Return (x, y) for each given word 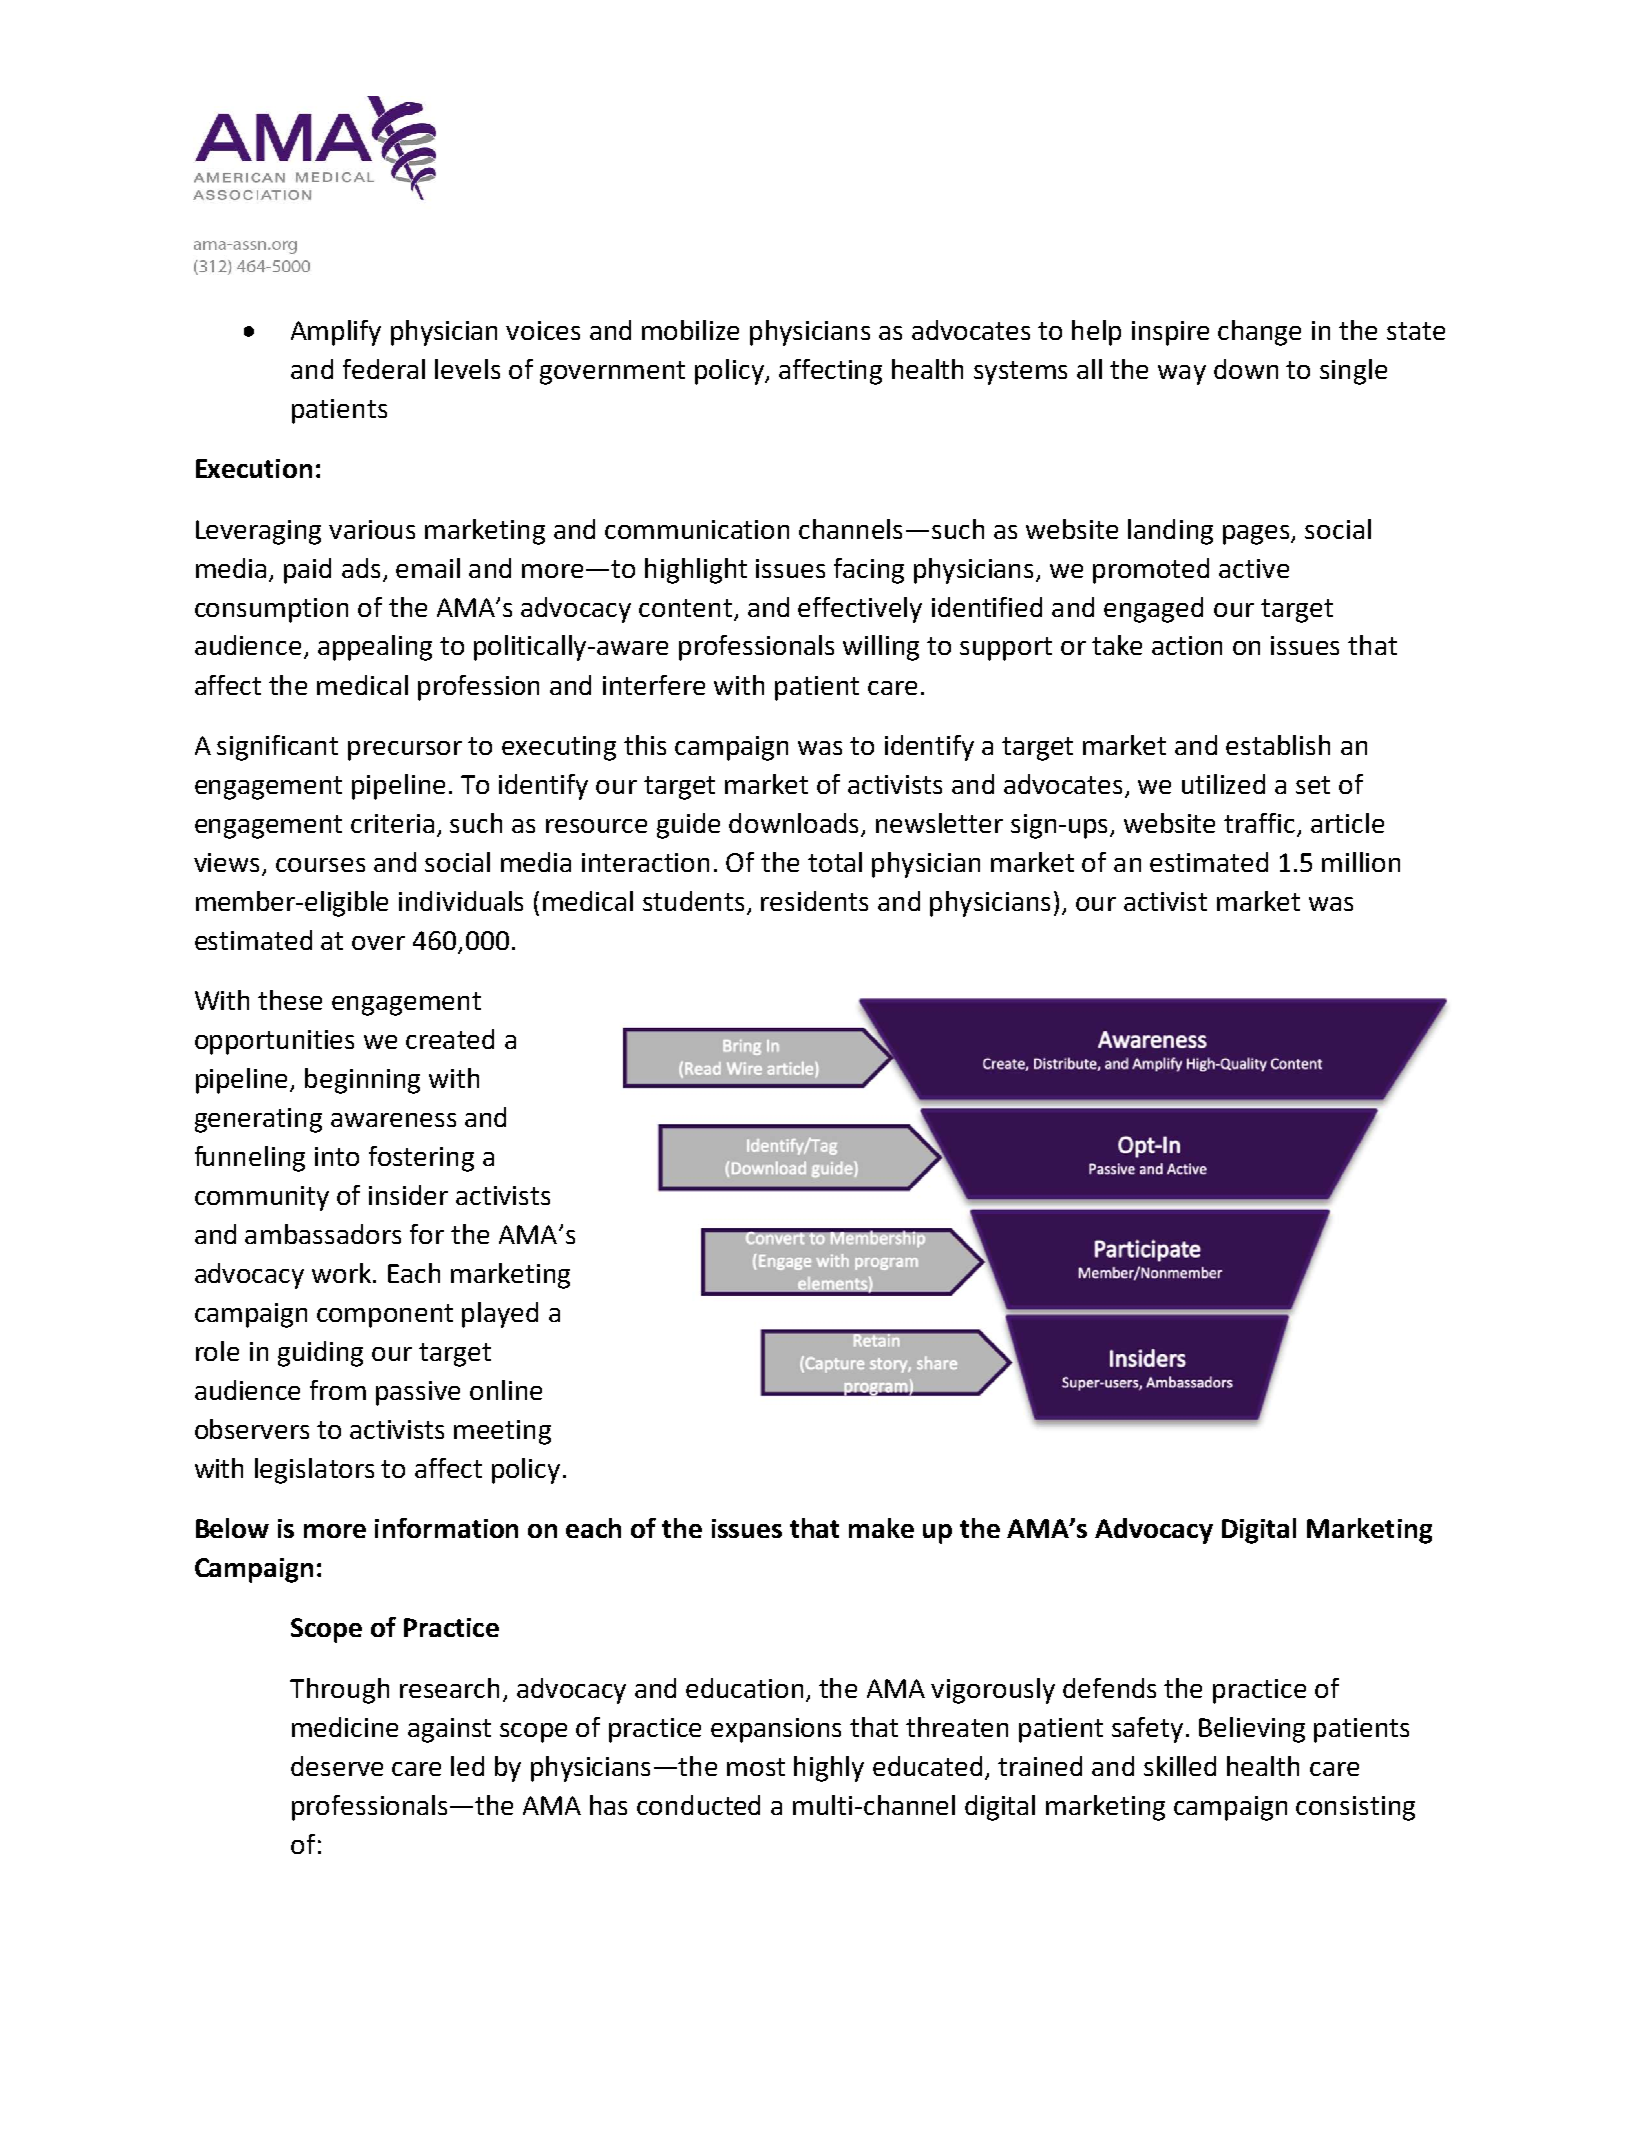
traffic (1261, 824)
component (385, 1316)
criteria (392, 823)
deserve (337, 1766)
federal (384, 369)
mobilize (690, 330)
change (1259, 333)
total (835, 862)
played (500, 1315)
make (881, 1528)
